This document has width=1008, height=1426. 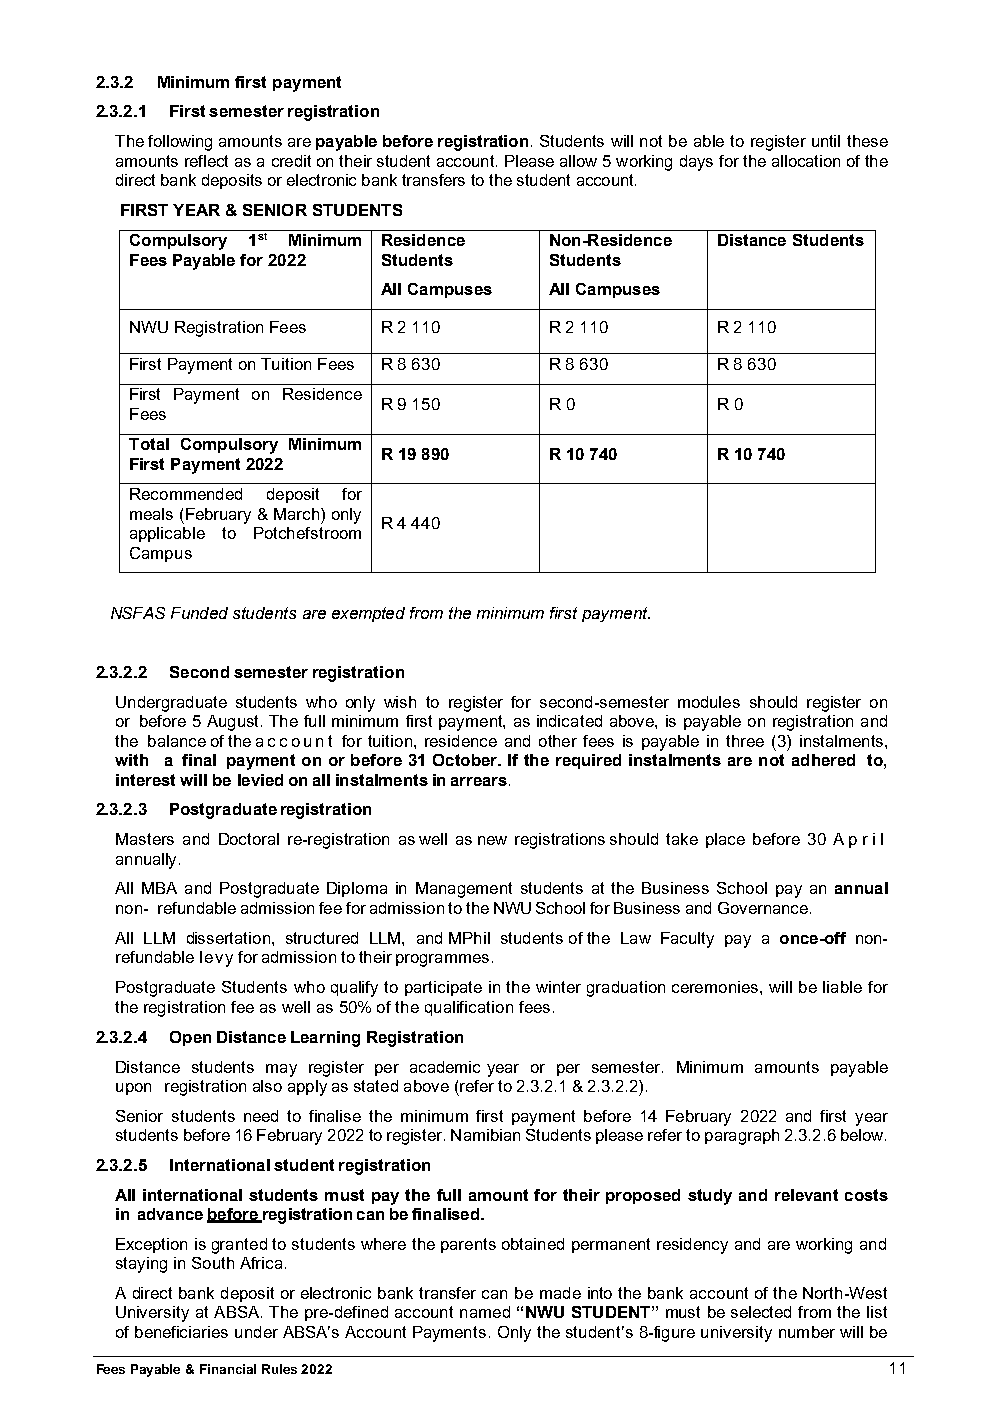 I want to click on ceremonies, so click(x=716, y=987).
